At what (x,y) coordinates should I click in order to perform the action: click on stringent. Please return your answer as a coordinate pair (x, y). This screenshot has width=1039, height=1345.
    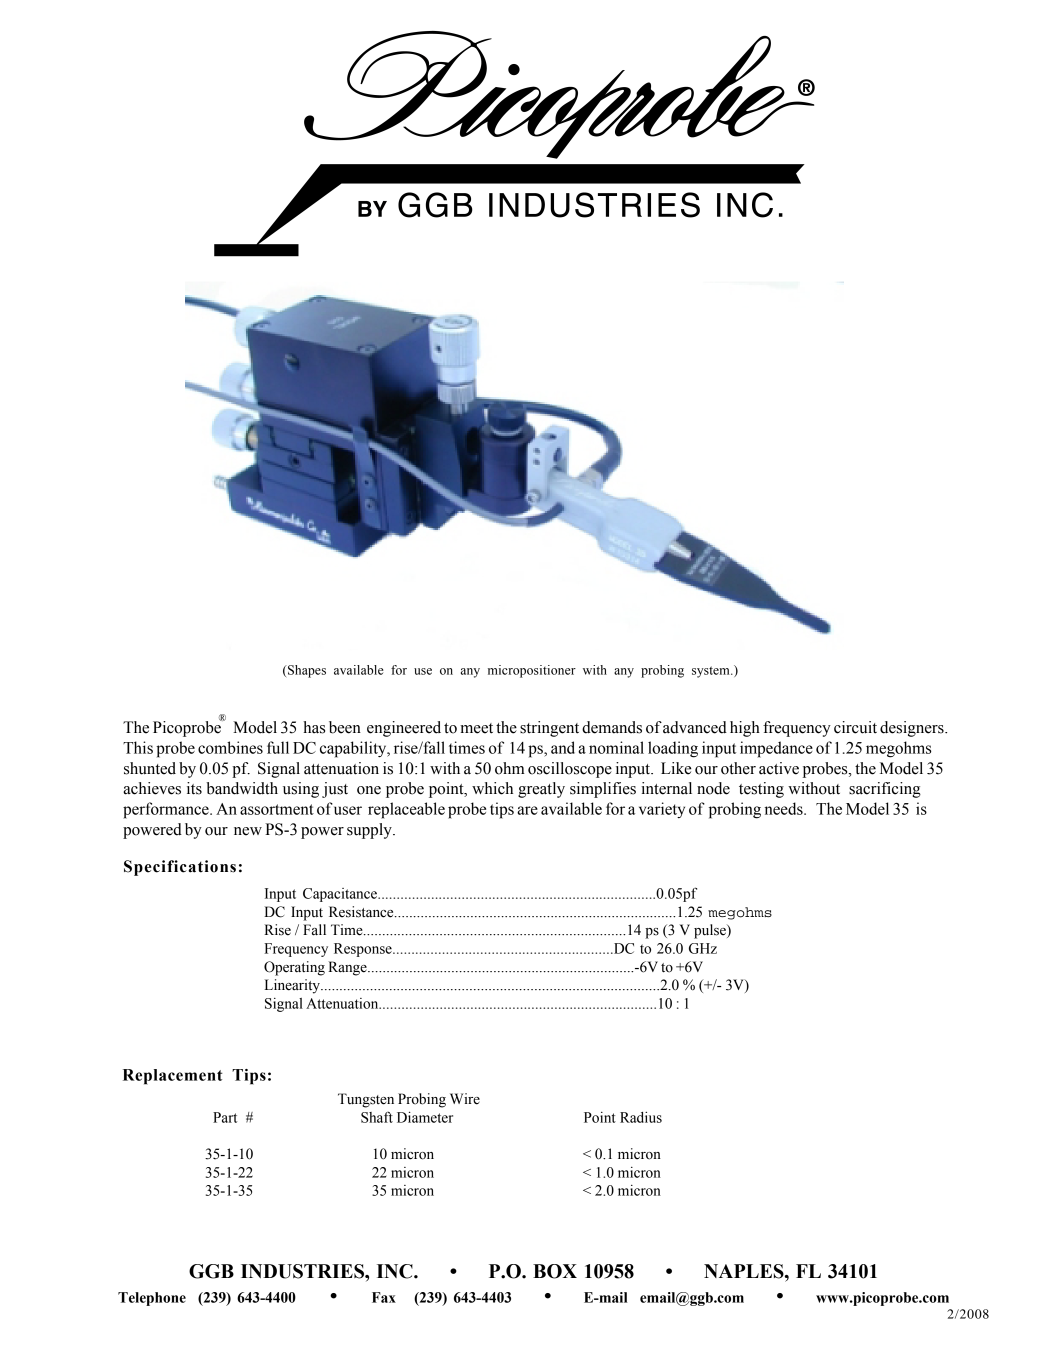
    Looking at the image, I should click on (549, 729).
